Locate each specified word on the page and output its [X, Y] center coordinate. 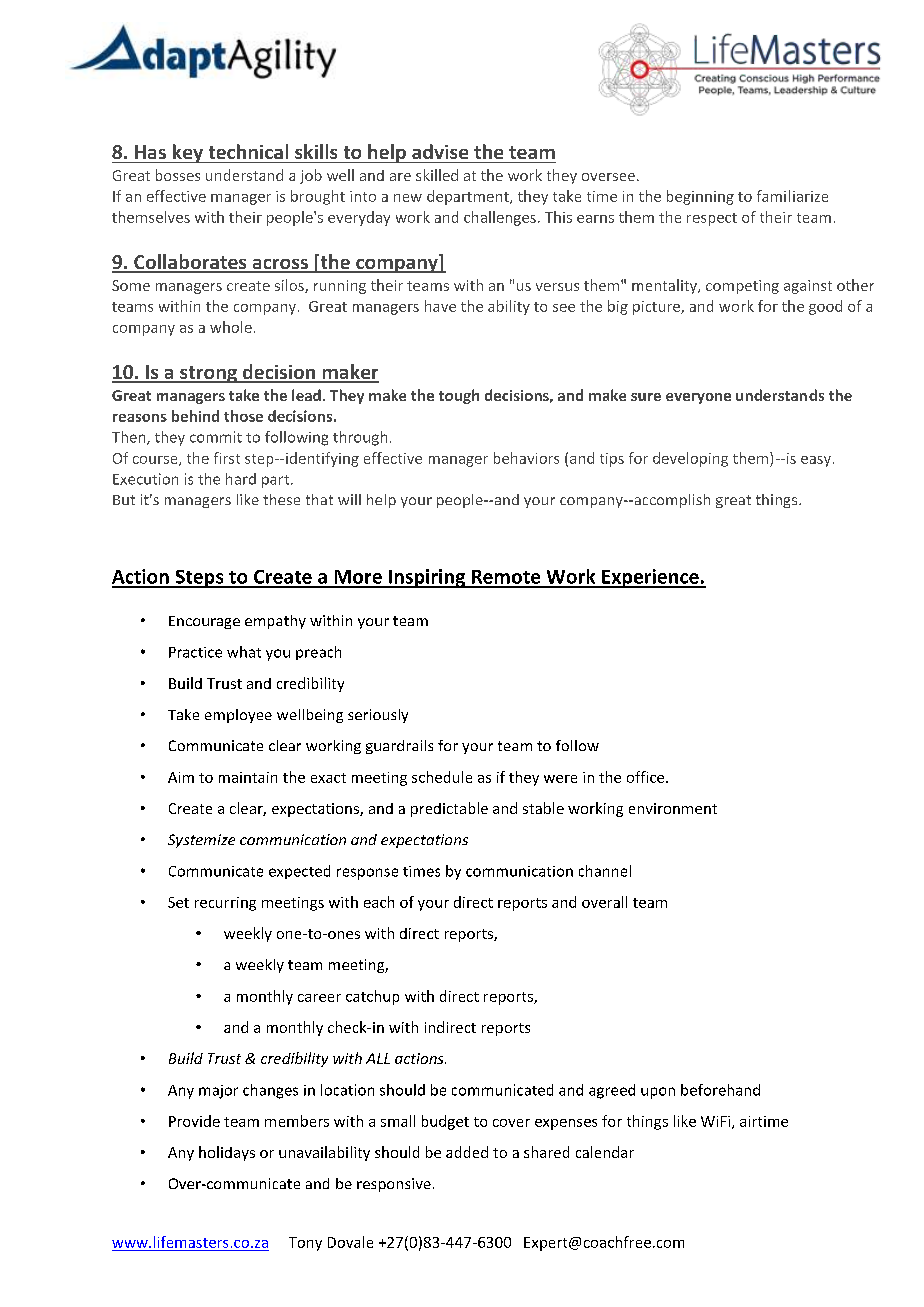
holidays [227, 1153]
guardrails [399, 747]
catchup [372, 997]
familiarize [792, 196]
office [647, 777]
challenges [500, 218]
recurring [225, 904]
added [467, 1152]
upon [658, 1093]
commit [216, 437]
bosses [178, 175]
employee [238, 716]
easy [817, 461]
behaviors [526, 458]
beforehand [720, 1090]
